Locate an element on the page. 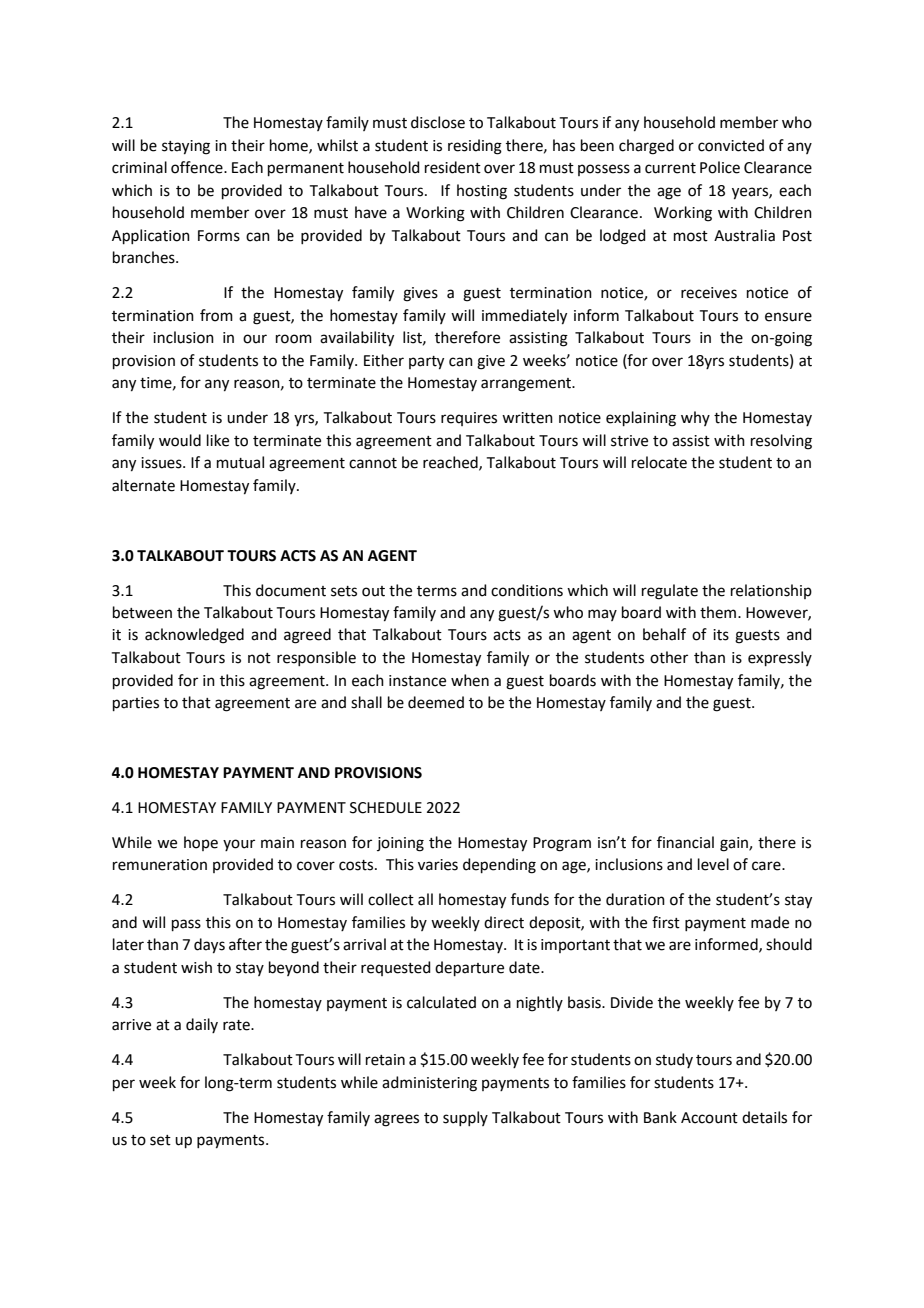  Account is located at coordinates (709, 1118).
